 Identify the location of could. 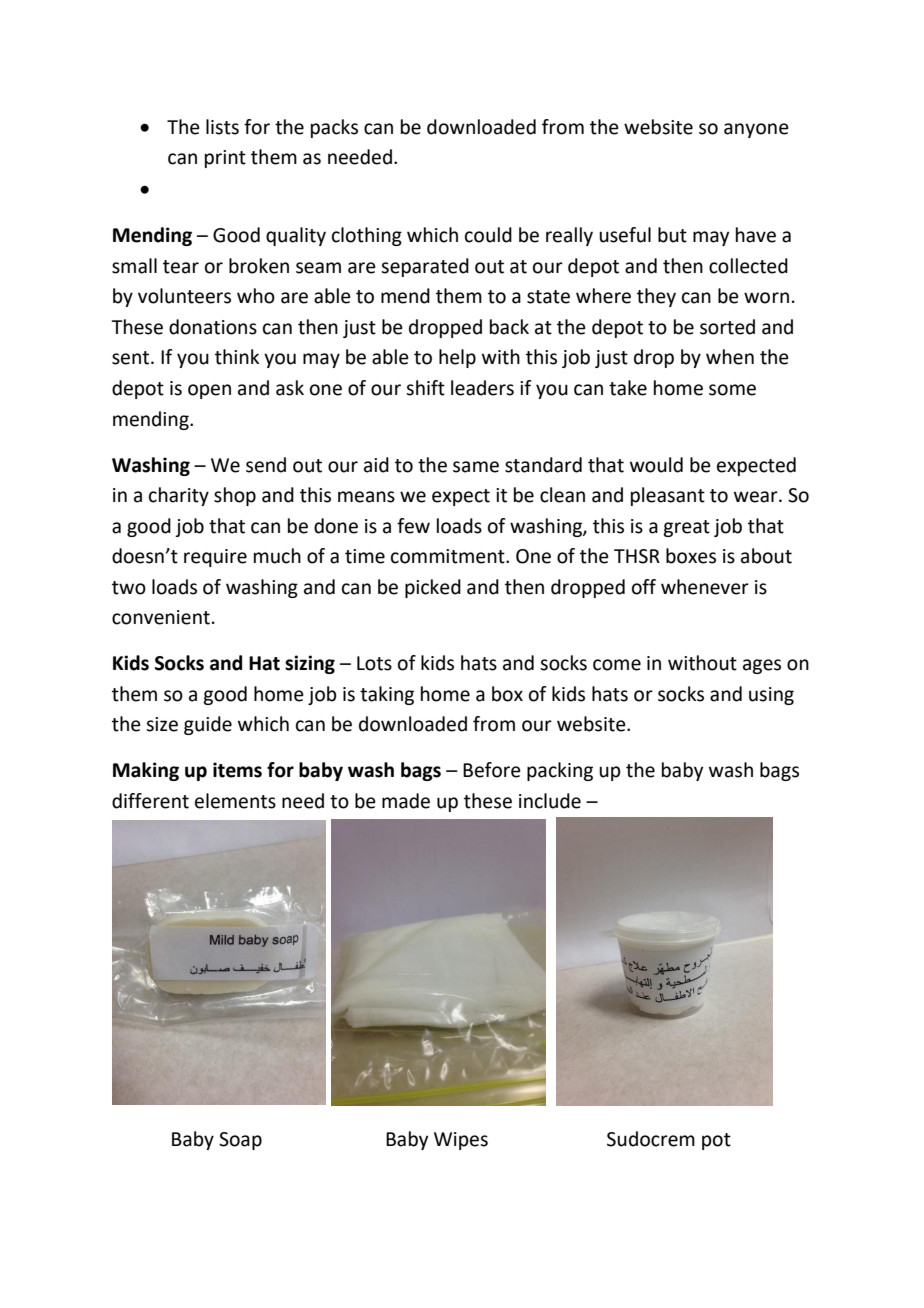
(488, 235).
